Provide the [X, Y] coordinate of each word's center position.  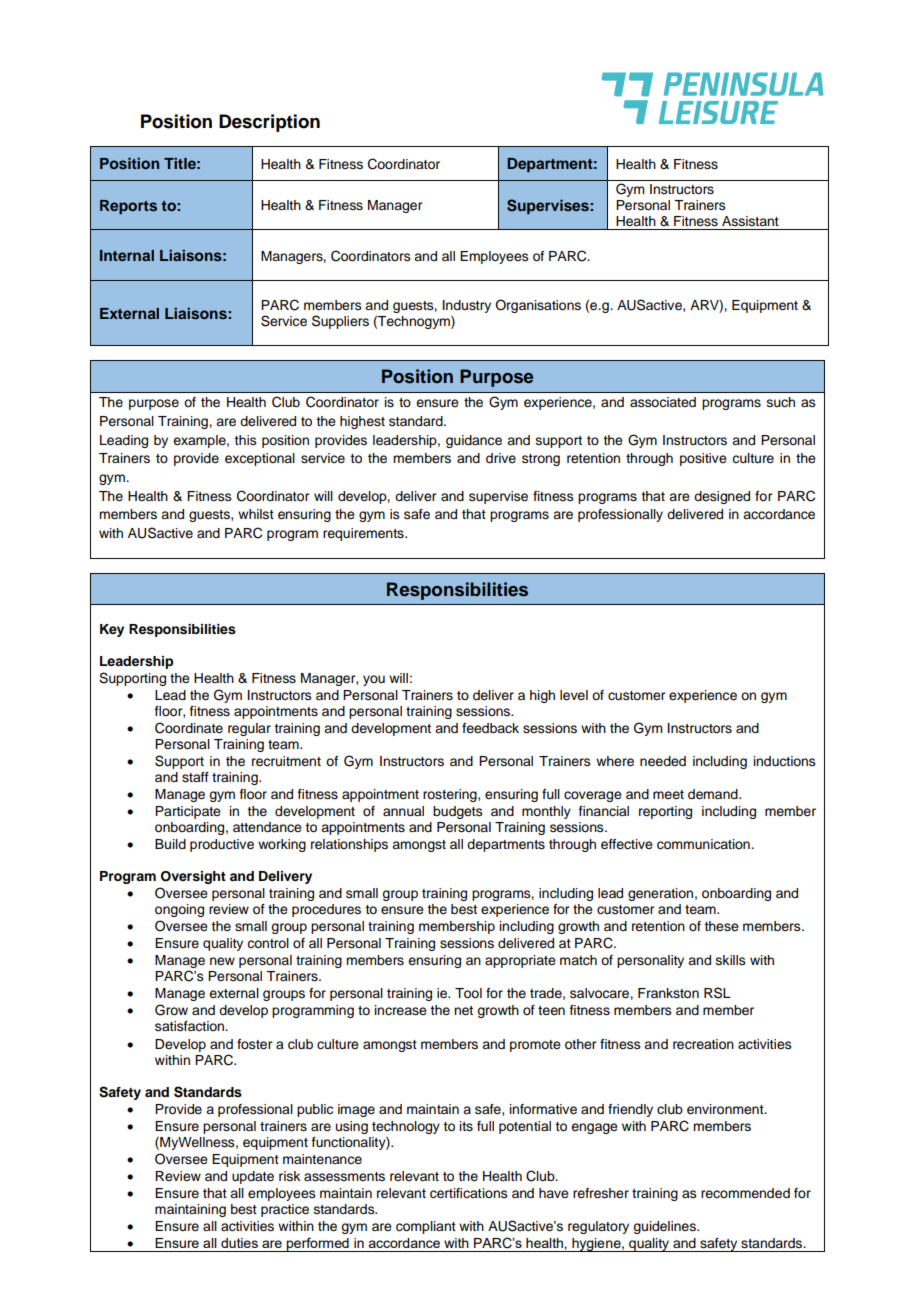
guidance [474, 441]
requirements [364, 534]
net [463, 1011]
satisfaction [190, 1026]
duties [239, 1243]
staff [195, 777]
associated [663, 402]
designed [722, 497]
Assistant [750, 221]
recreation [703, 1044]
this [245, 440]
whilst [256, 514]
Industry [467, 306]
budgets [458, 812]
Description [269, 123]
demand [714, 794]
